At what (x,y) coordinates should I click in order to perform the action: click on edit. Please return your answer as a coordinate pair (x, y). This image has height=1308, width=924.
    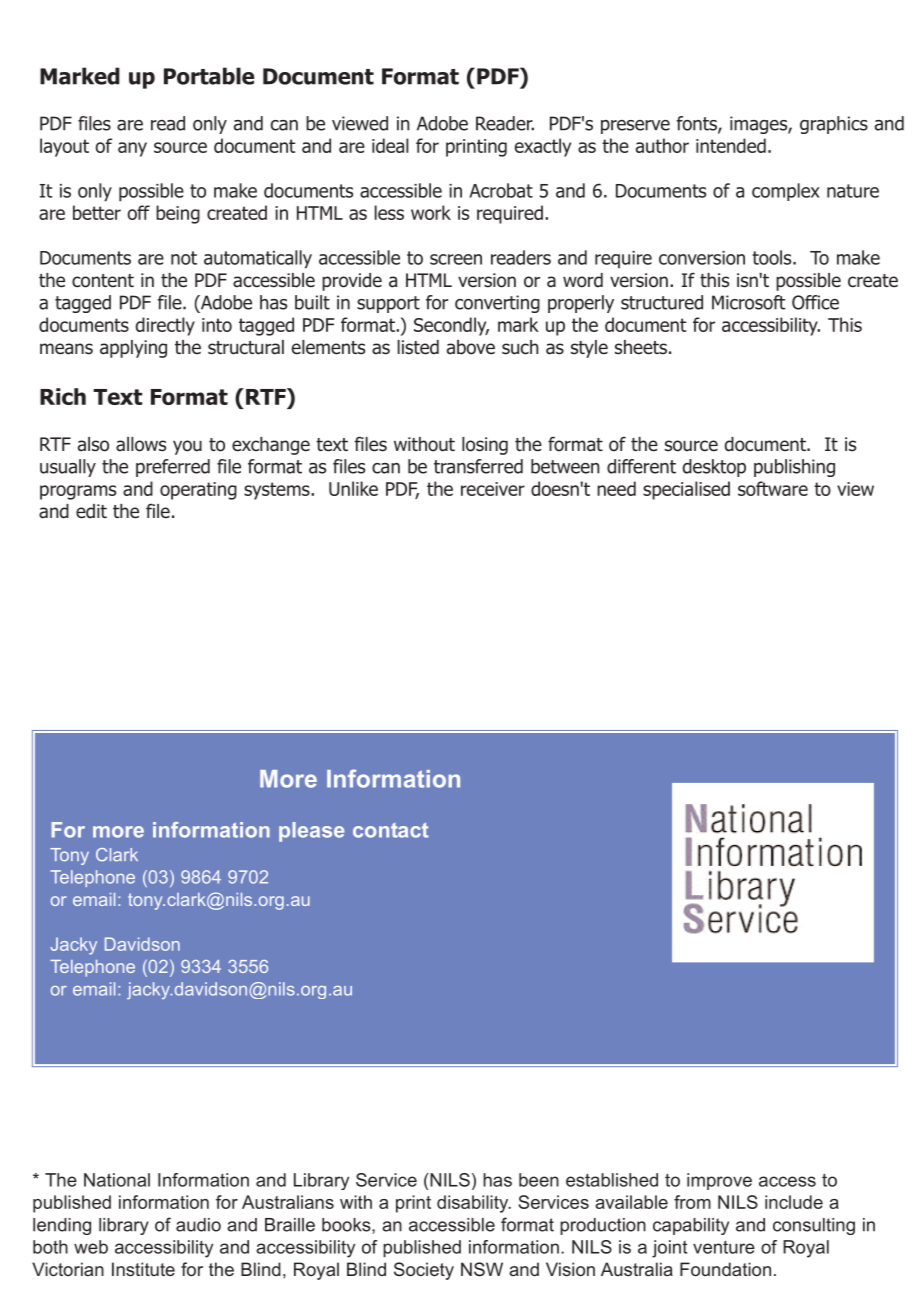
    Looking at the image, I should click on (91, 511).
